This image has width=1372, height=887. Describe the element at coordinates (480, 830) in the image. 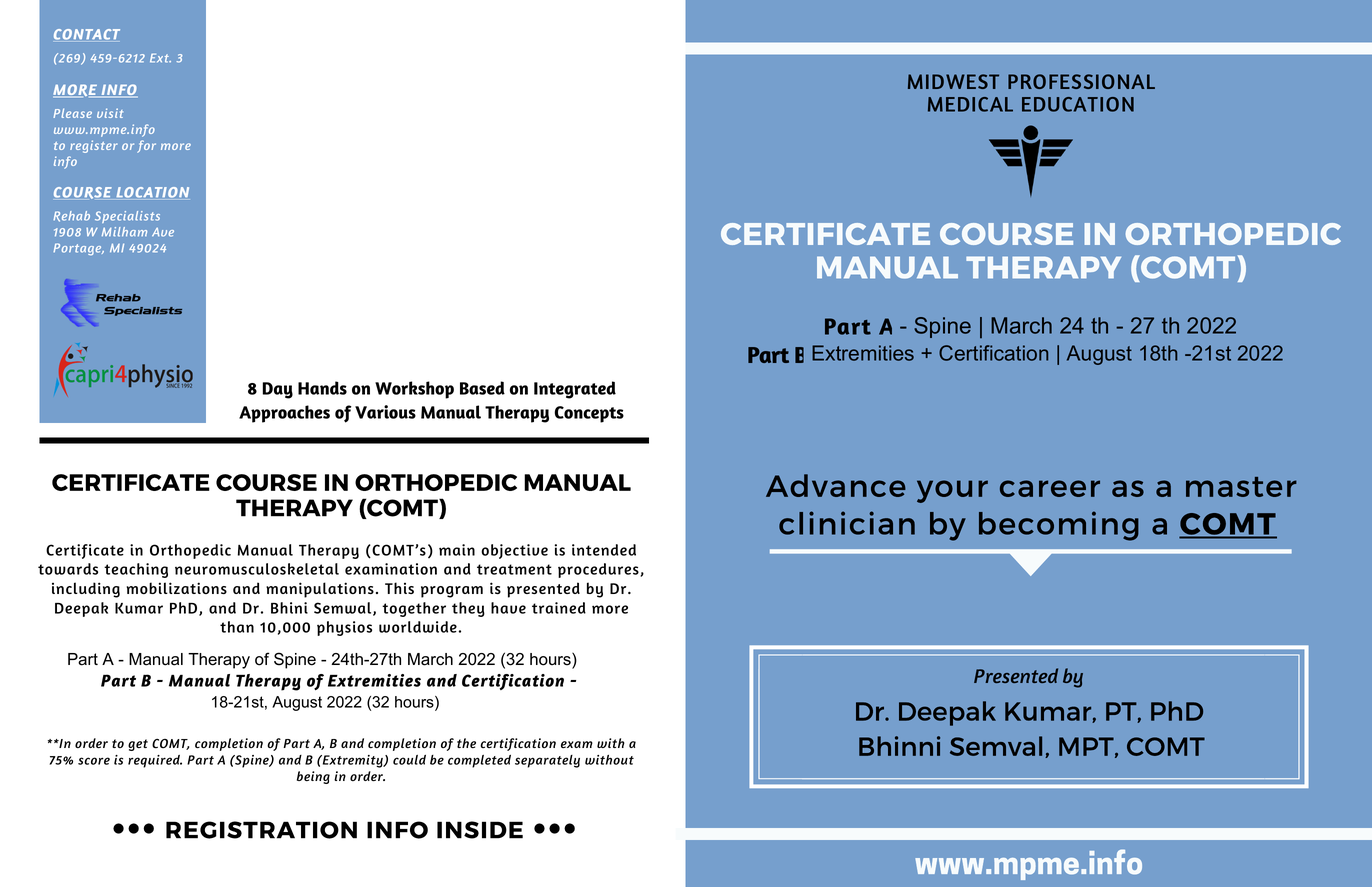

I see `INSIDE` at that location.
